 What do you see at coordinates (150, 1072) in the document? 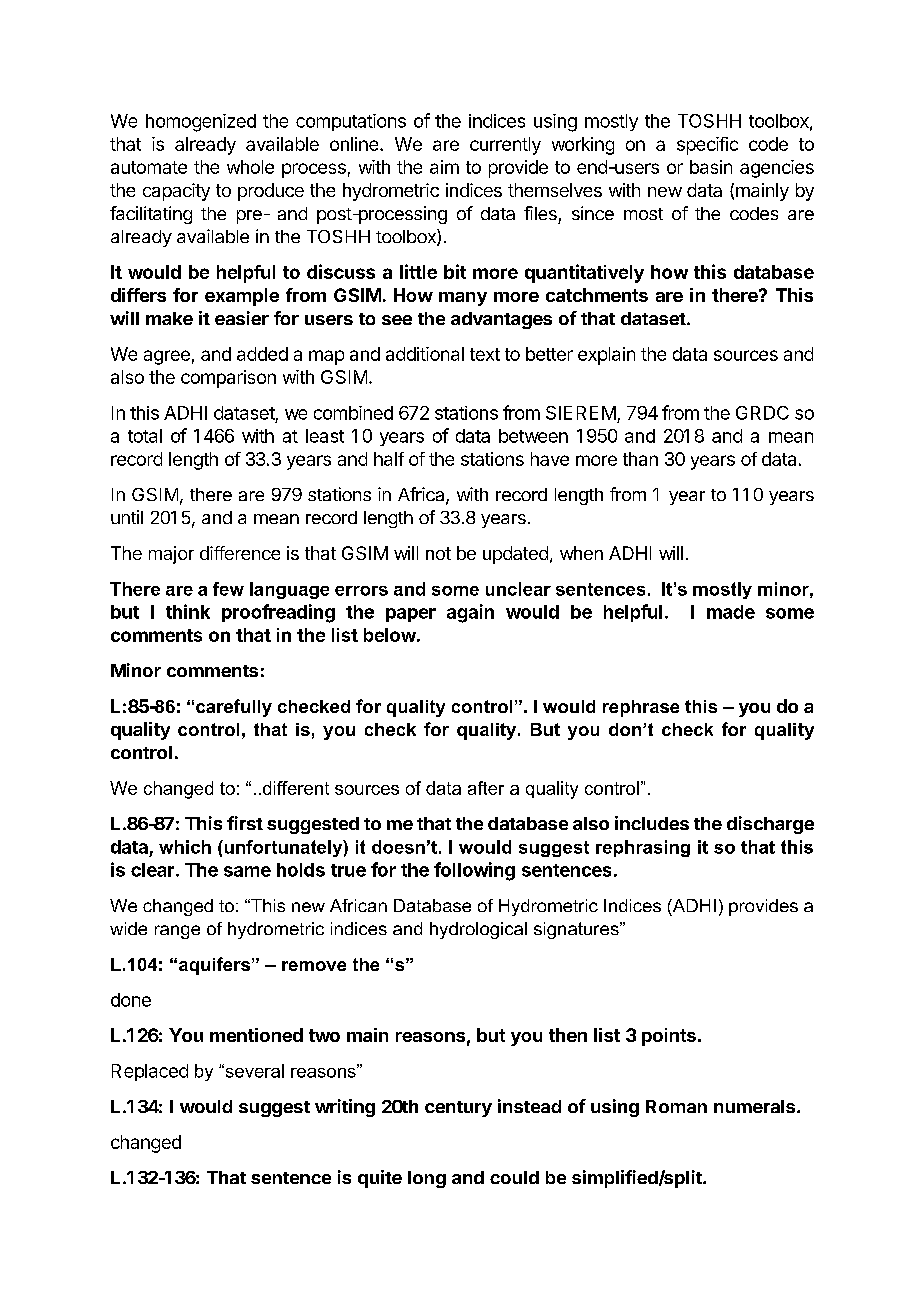
I see `Replaced` at bounding box center [150, 1072].
